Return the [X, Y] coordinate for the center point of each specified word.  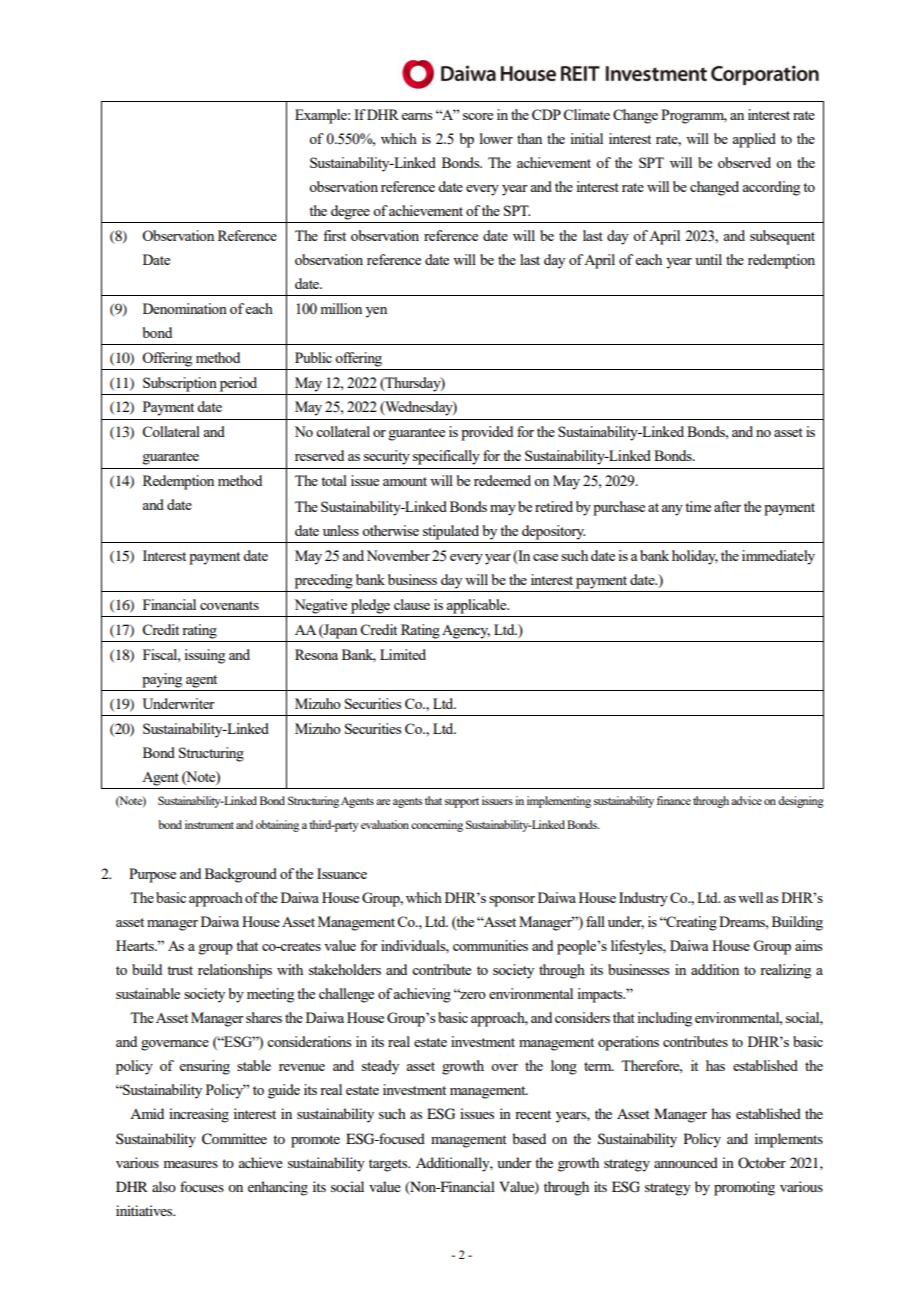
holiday [695, 557]
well [750, 897]
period [238, 384]
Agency [466, 632]
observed [744, 162]
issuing [204, 656]
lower [496, 138]
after [727, 506]
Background [241, 875]
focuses [202, 1186]
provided [487, 433]
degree [350, 212]
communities [490, 945]
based [529, 1138]
